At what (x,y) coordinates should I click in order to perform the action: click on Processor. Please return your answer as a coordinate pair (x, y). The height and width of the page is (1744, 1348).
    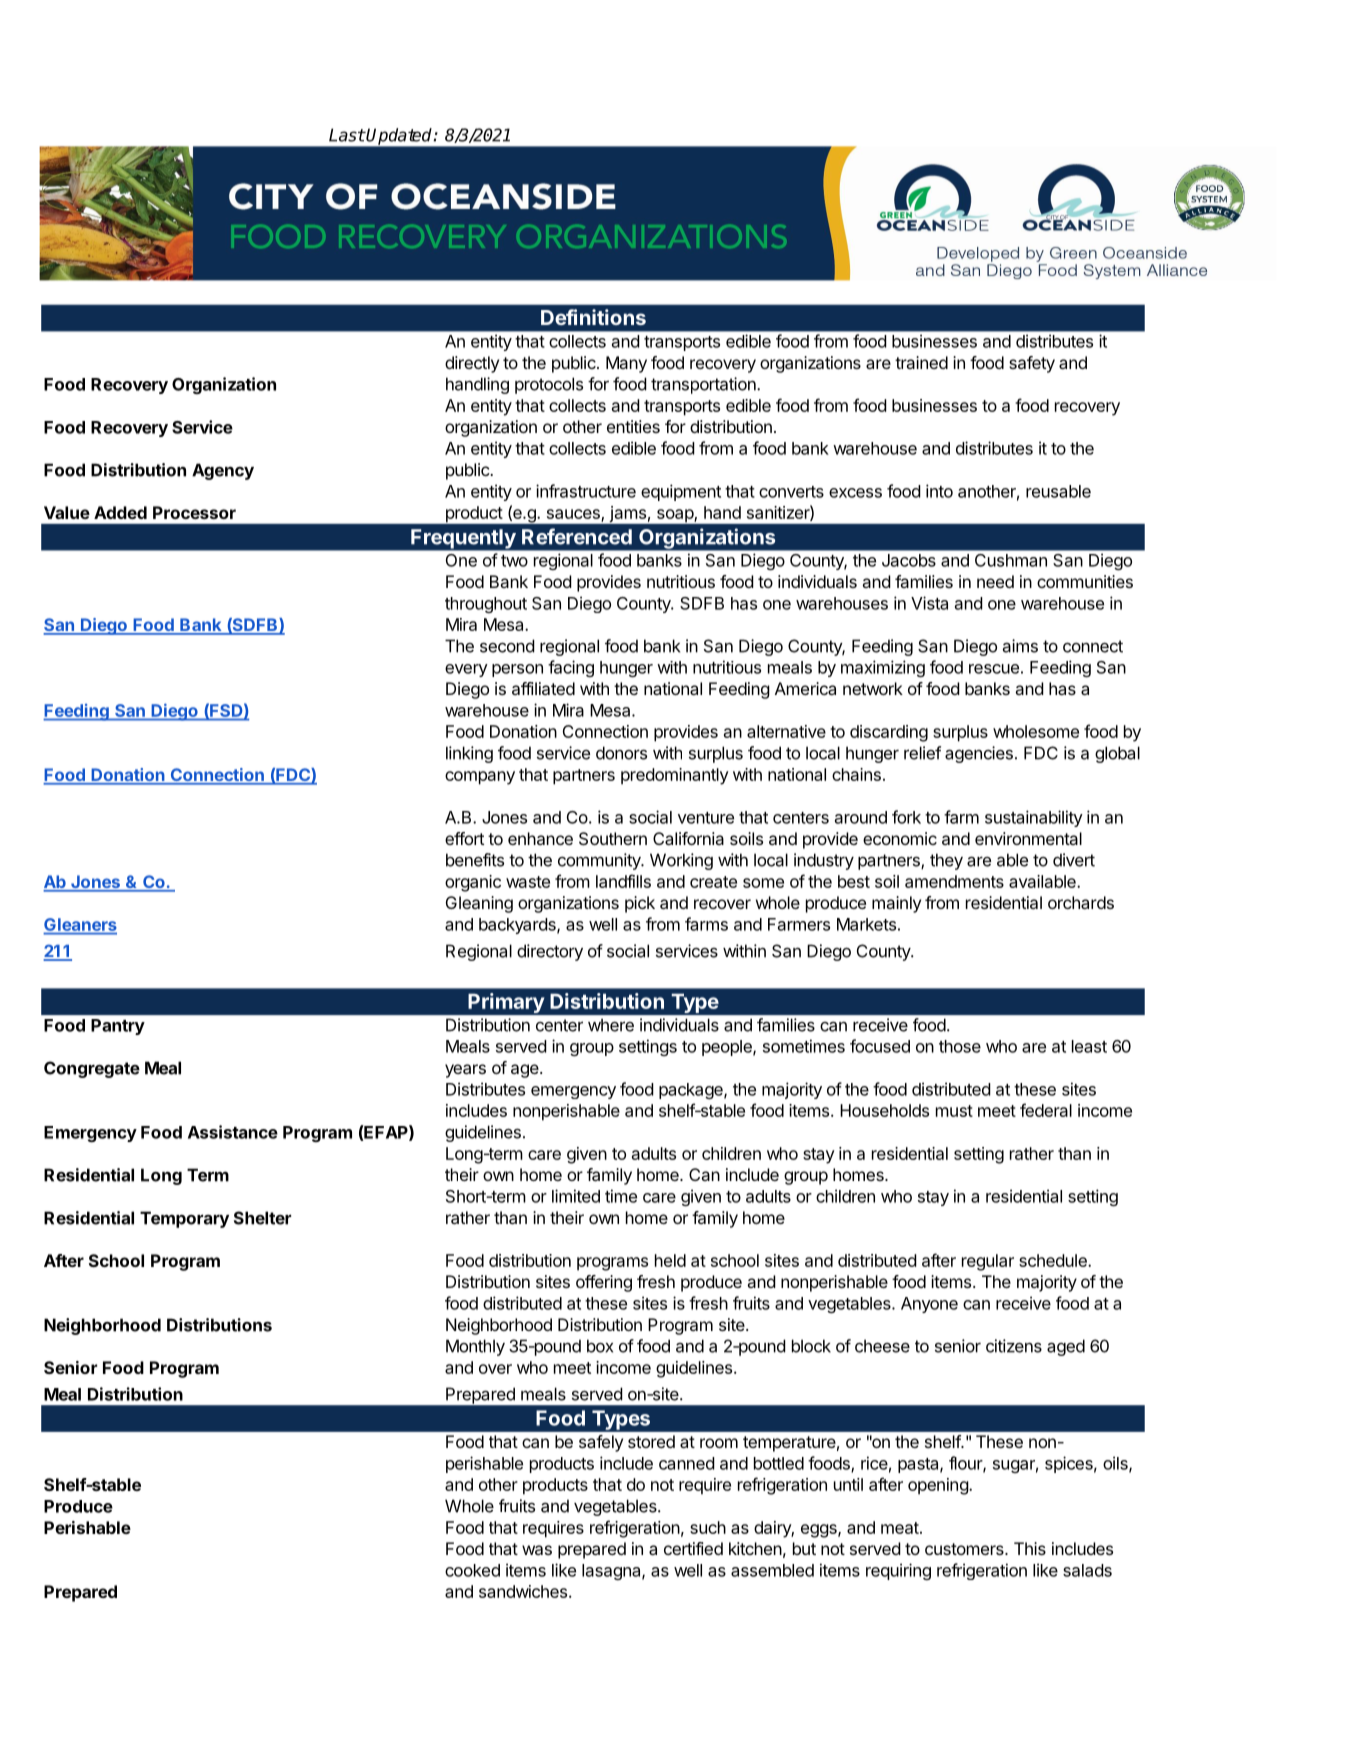
    Looking at the image, I should click on (194, 512).
